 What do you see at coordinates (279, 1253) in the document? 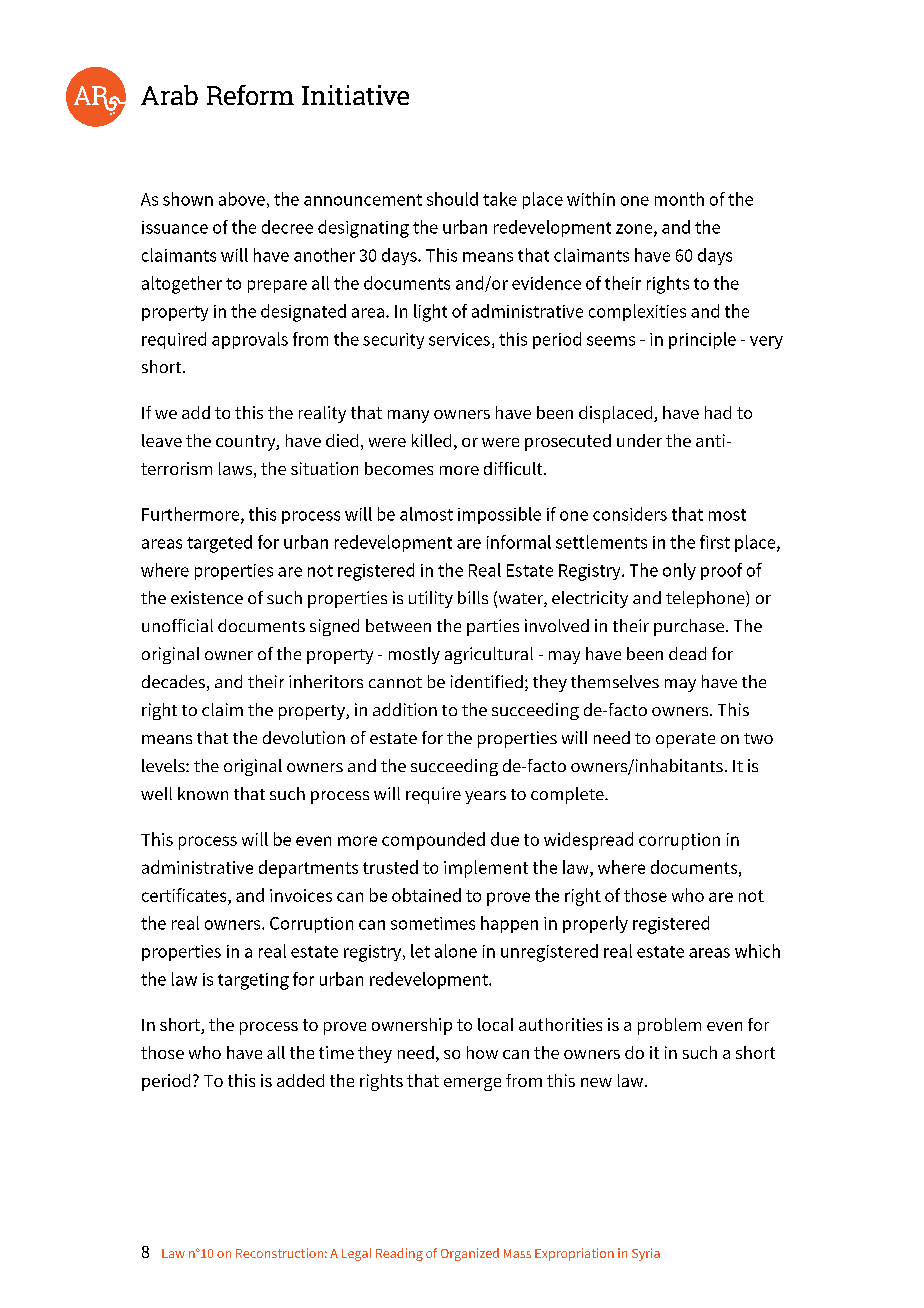
I see `Reconstruction` at bounding box center [279, 1253].
